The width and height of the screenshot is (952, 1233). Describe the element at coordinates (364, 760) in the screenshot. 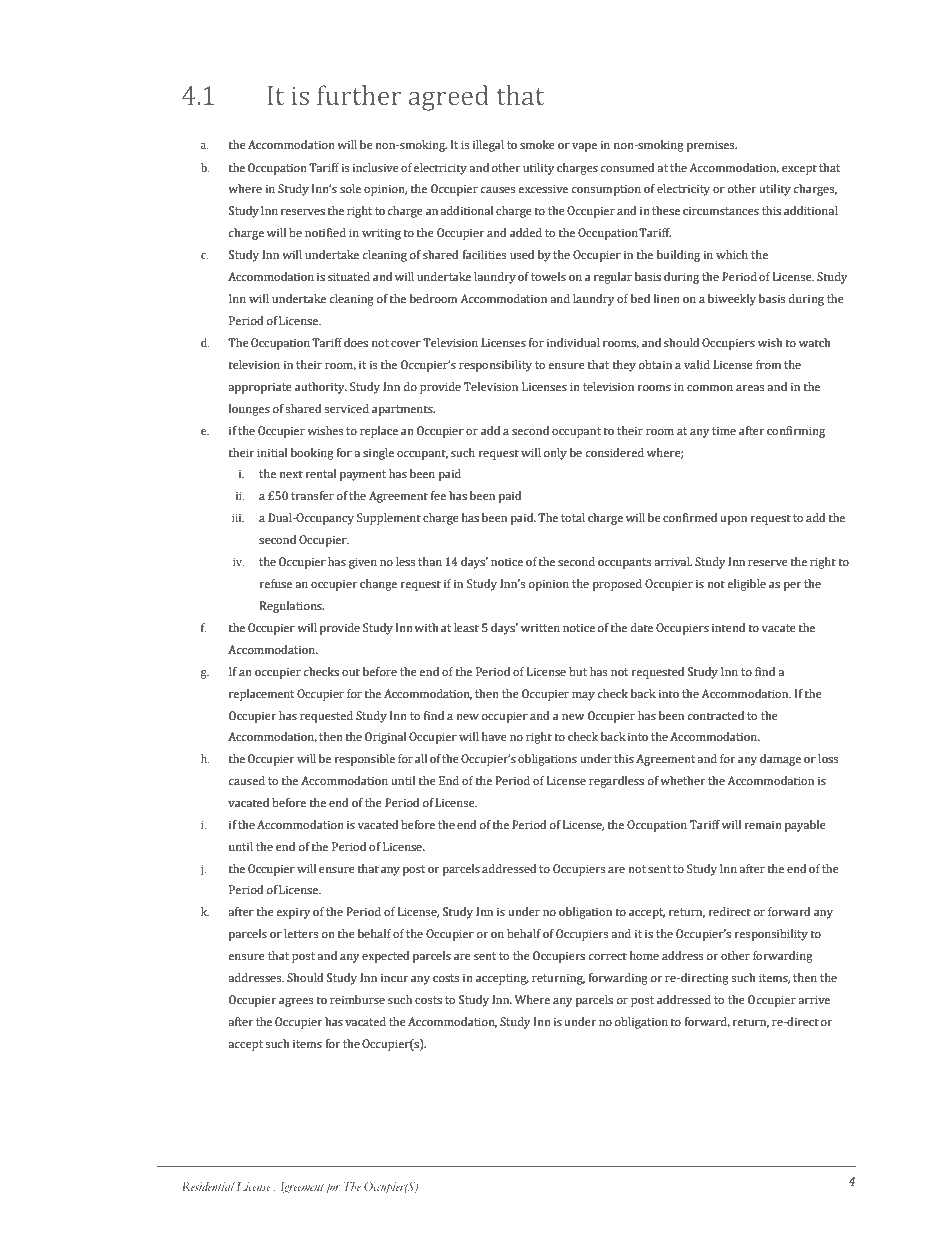

I see `responsible` at that location.
